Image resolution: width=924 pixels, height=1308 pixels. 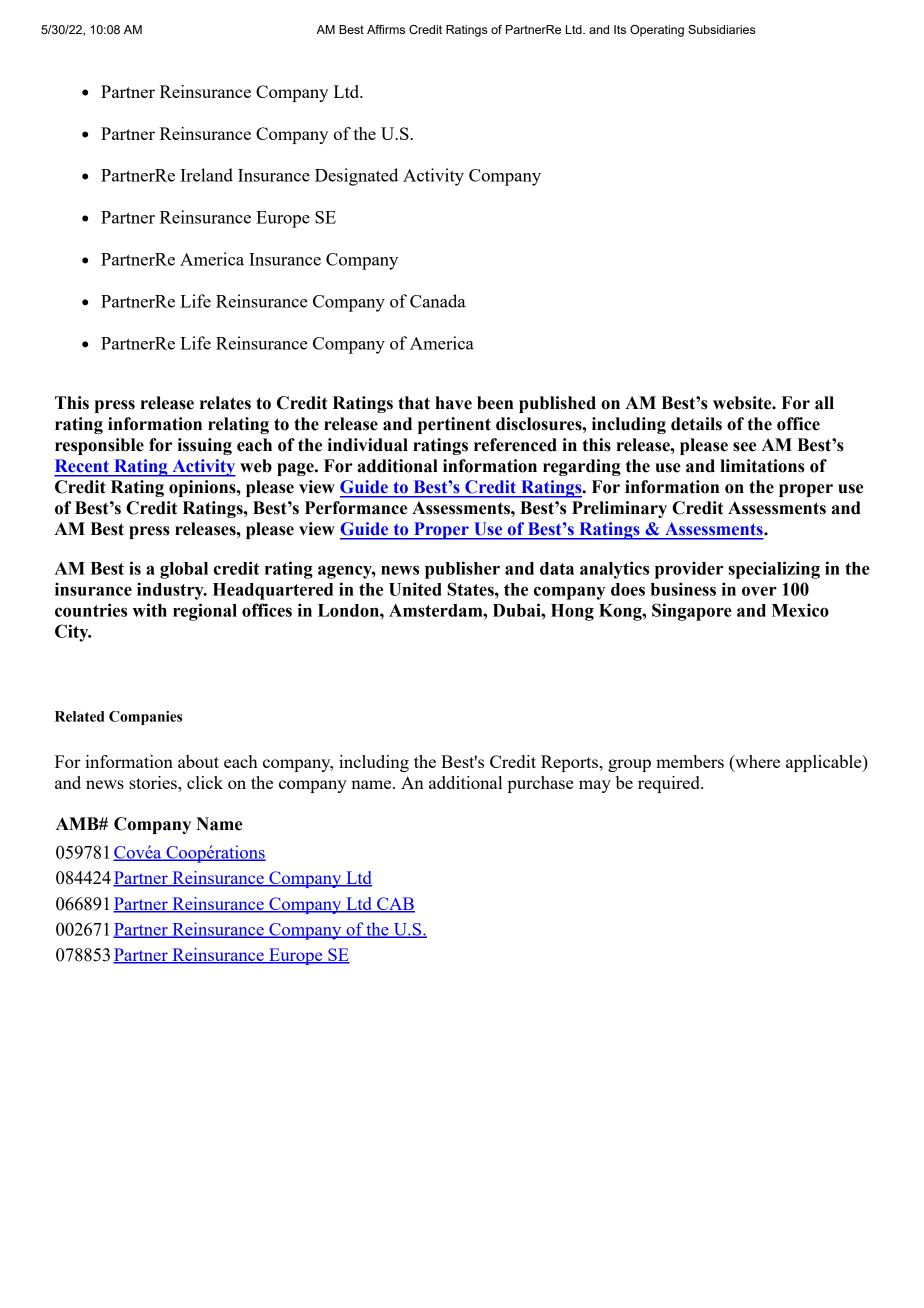 What do you see at coordinates (453, 403) in the screenshot?
I see `have` at bounding box center [453, 403].
